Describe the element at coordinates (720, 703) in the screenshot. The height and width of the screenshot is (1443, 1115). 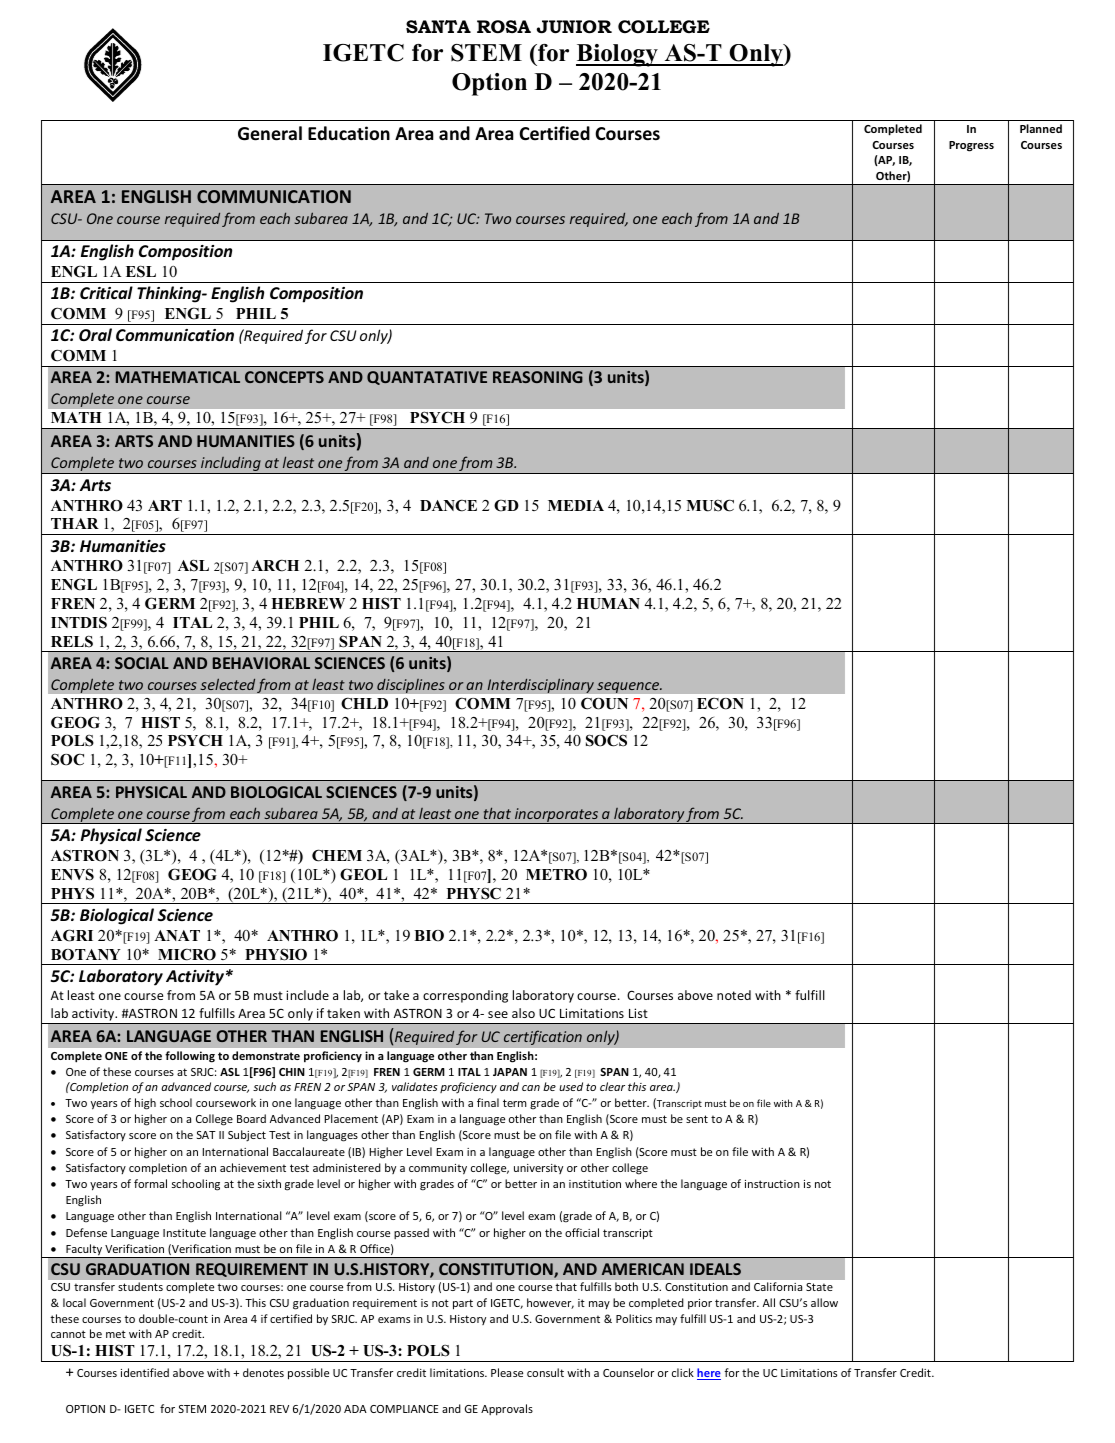
I see `ECON` at that location.
